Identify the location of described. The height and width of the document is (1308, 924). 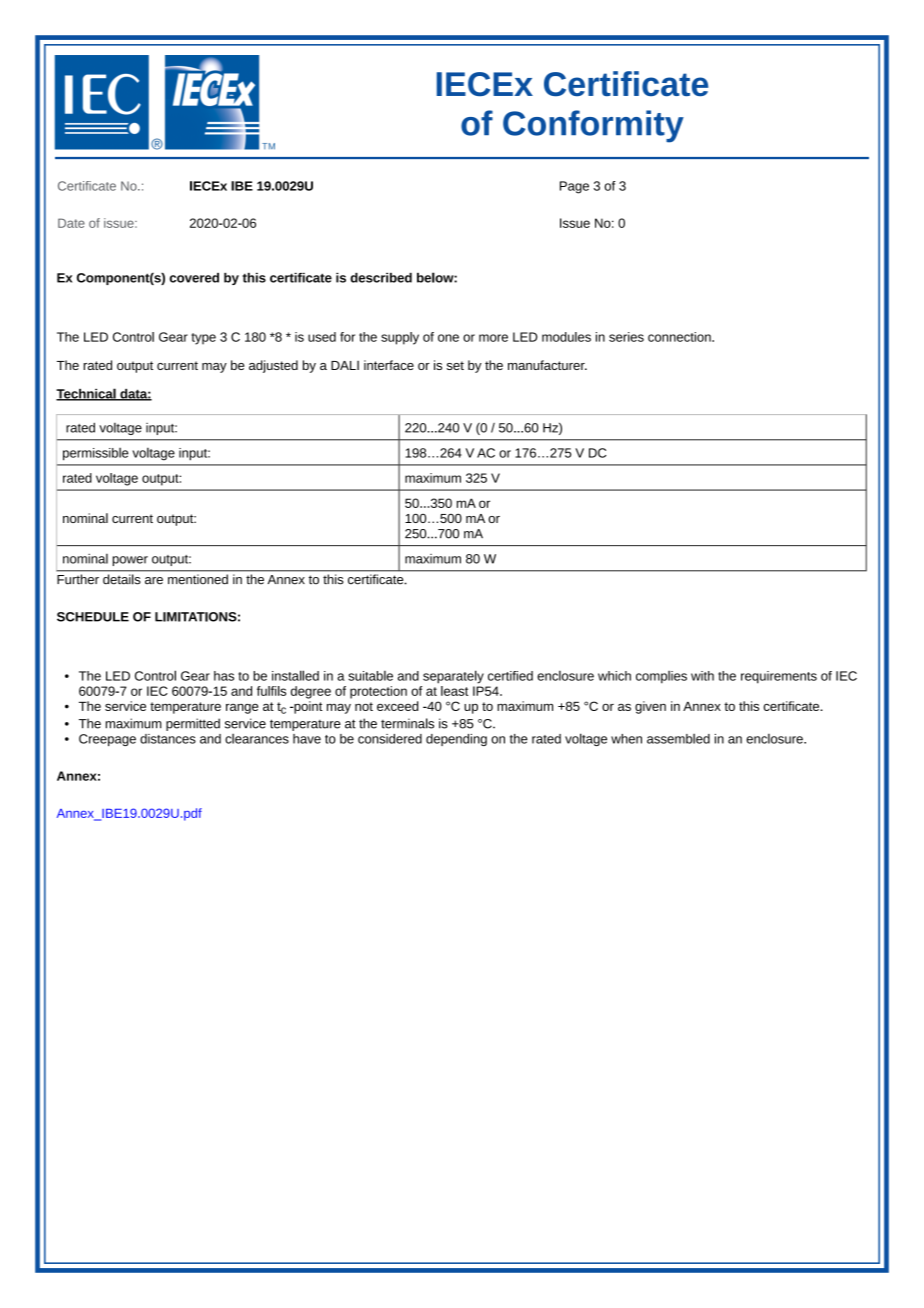
(381, 277).
